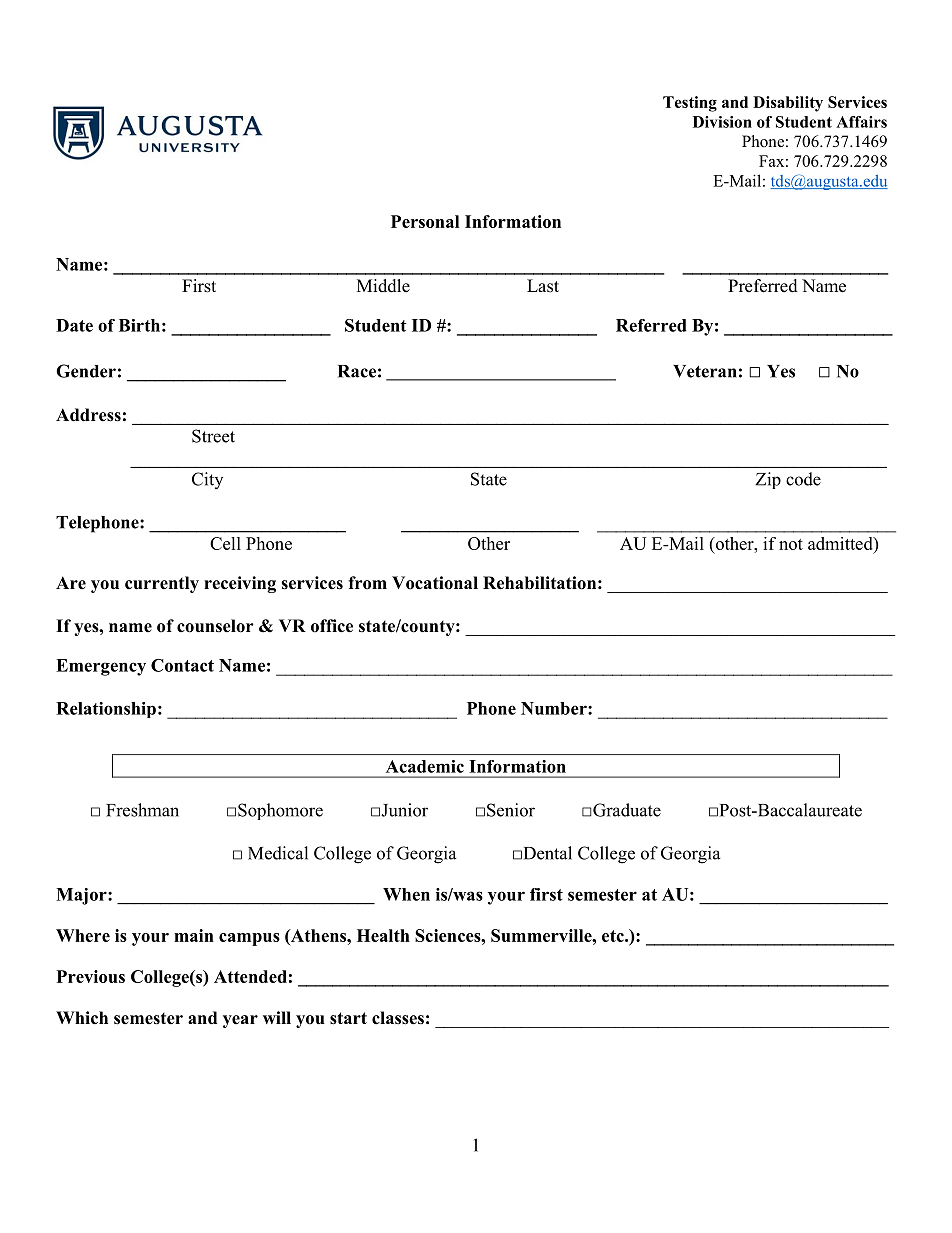 This screenshot has height=1233, width=952. What do you see at coordinates (398, 1018) in the screenshot?
I see `classes` at bounding box center [398, 1018].
